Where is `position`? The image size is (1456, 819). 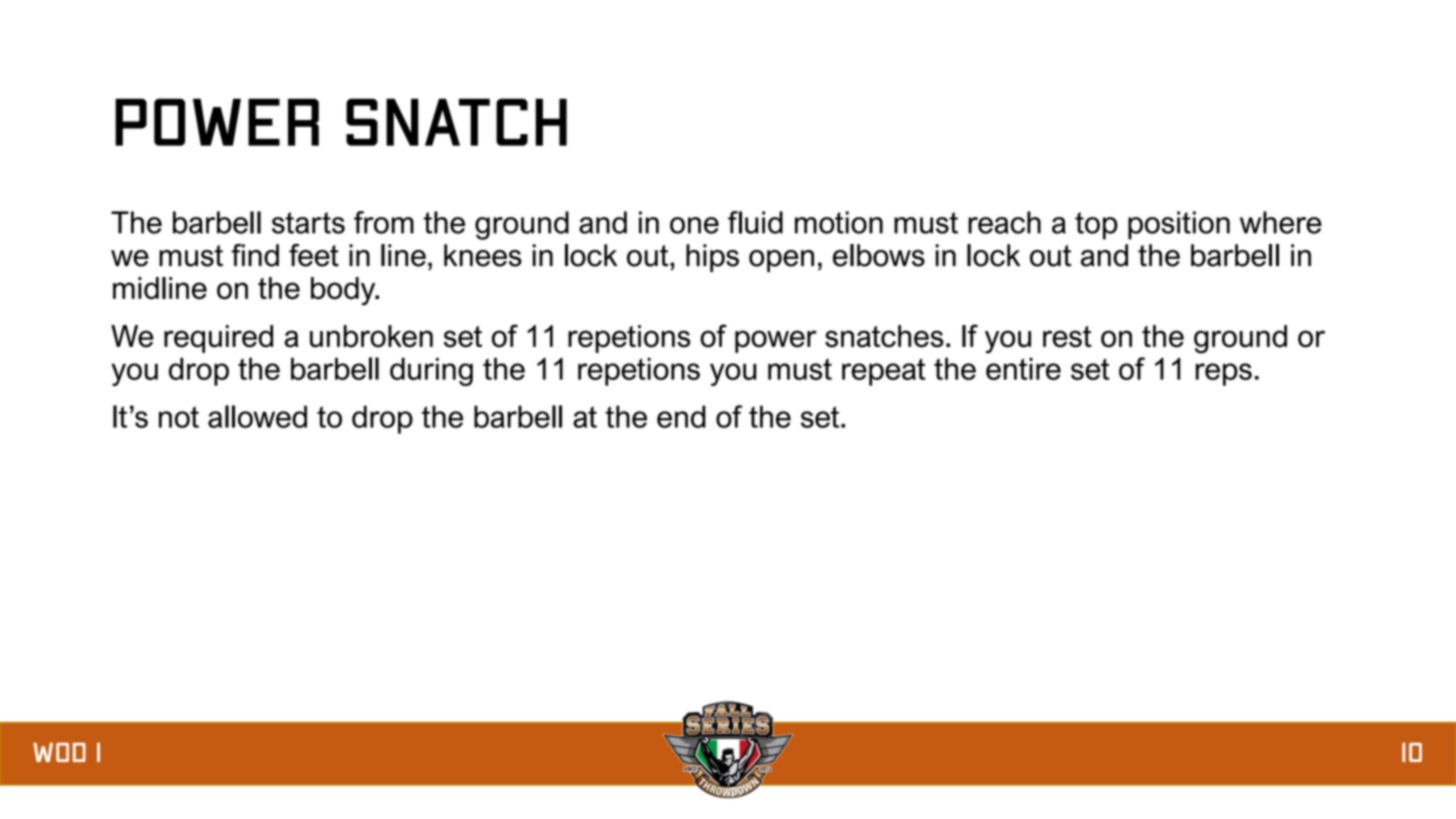 position is located at coordinates (1179, 225).
